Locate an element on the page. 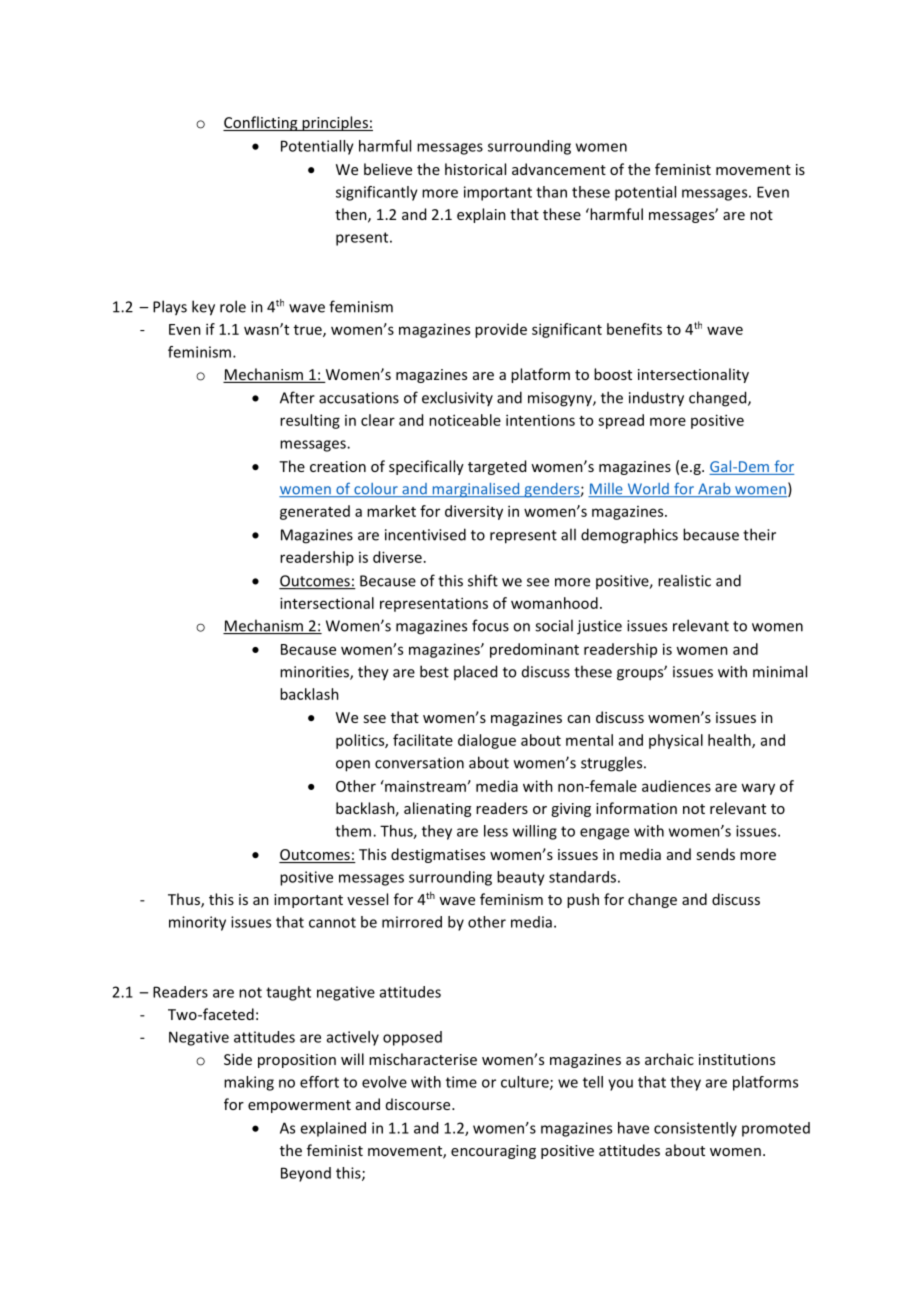 Image resolution: width=924 pixels, height=1308 pixels. generated is located at coordinates (315, 512).
